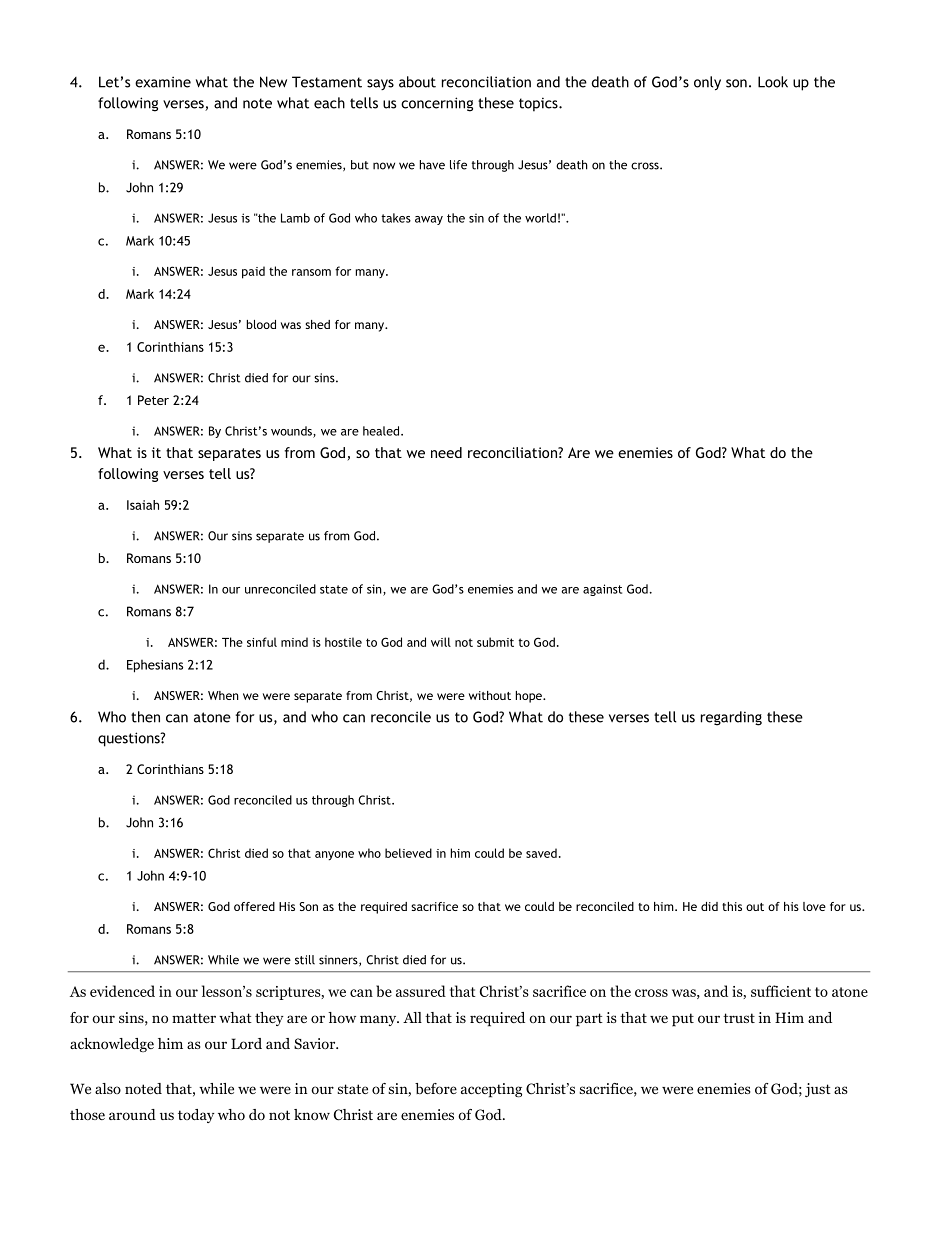 The width and height of the screenshot is (952, 1233). Describe the element at coordinates (441, 642) in the screenshot. I see `will` at that location.
